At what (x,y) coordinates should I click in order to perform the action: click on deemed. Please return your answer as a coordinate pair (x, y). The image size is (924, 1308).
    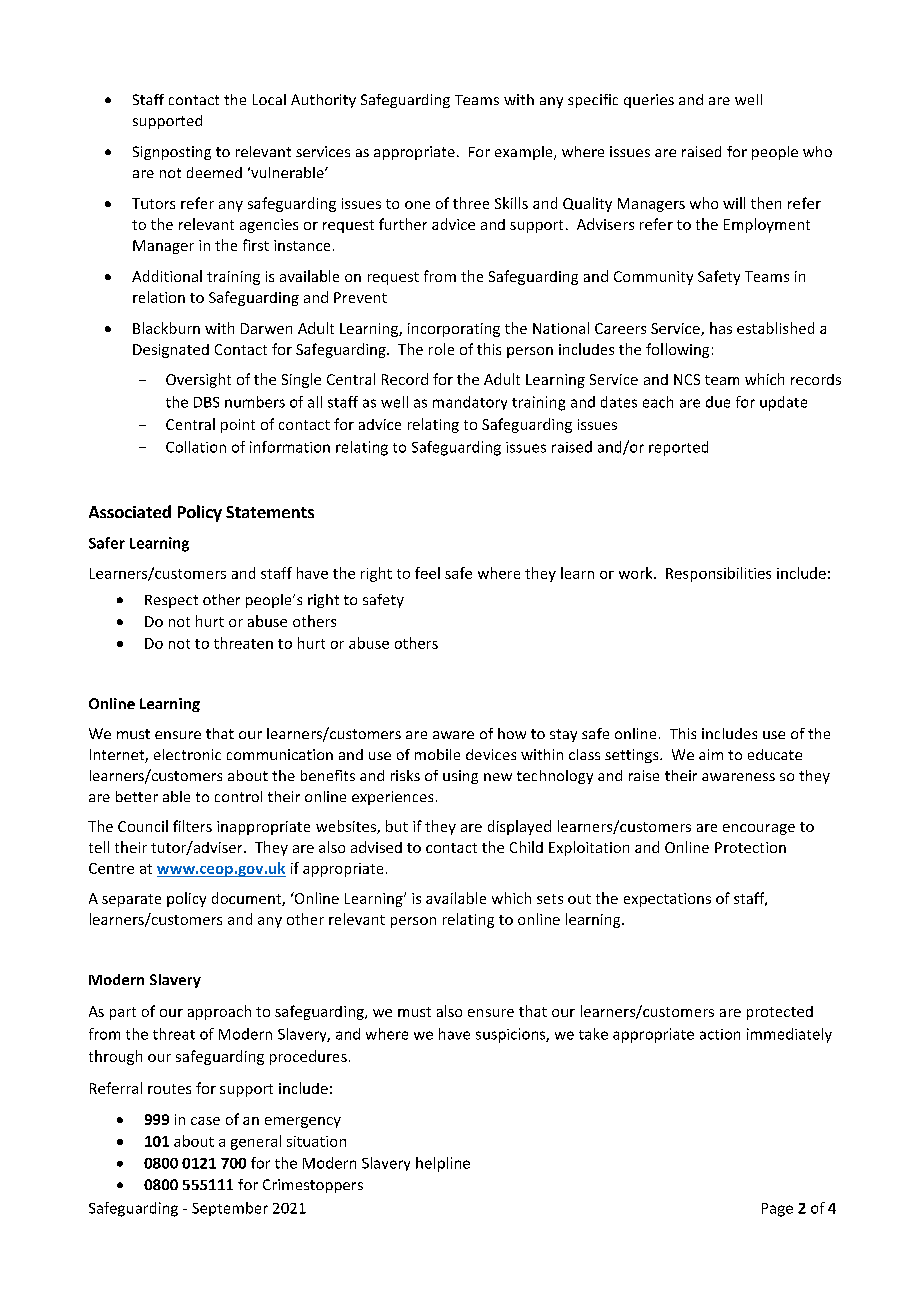
    Looking at the image, I should click on (214, 172).
